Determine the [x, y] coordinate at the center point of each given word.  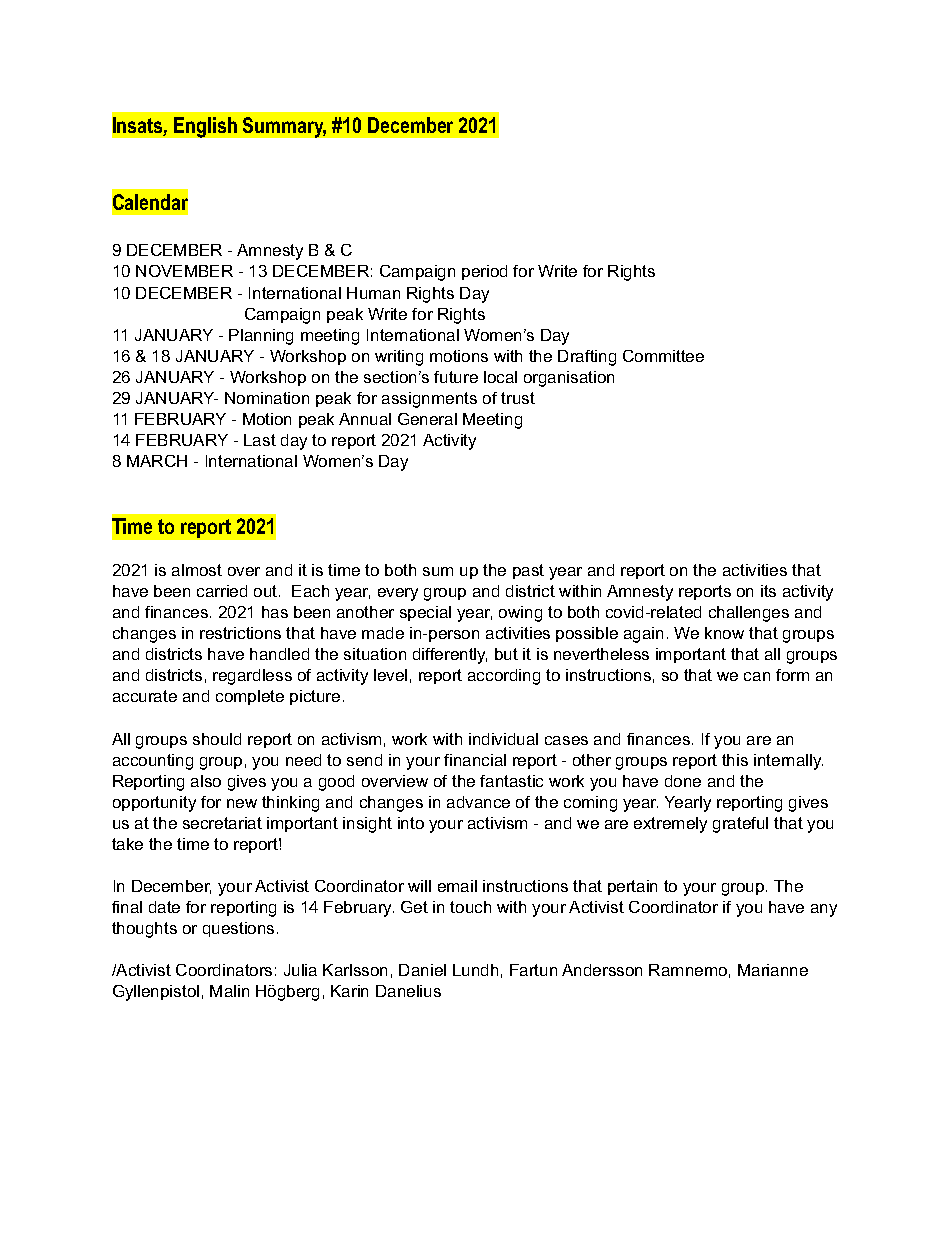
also [206, 781]
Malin [229, 991]
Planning [261, 337]
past [528, 571]
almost [197, 570]
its [768, 591]
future [456, 377]
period [484, 272]
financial [475, 760]
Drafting [587, 358]
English [205, 127]
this [735, 760]
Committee [663, 356]
